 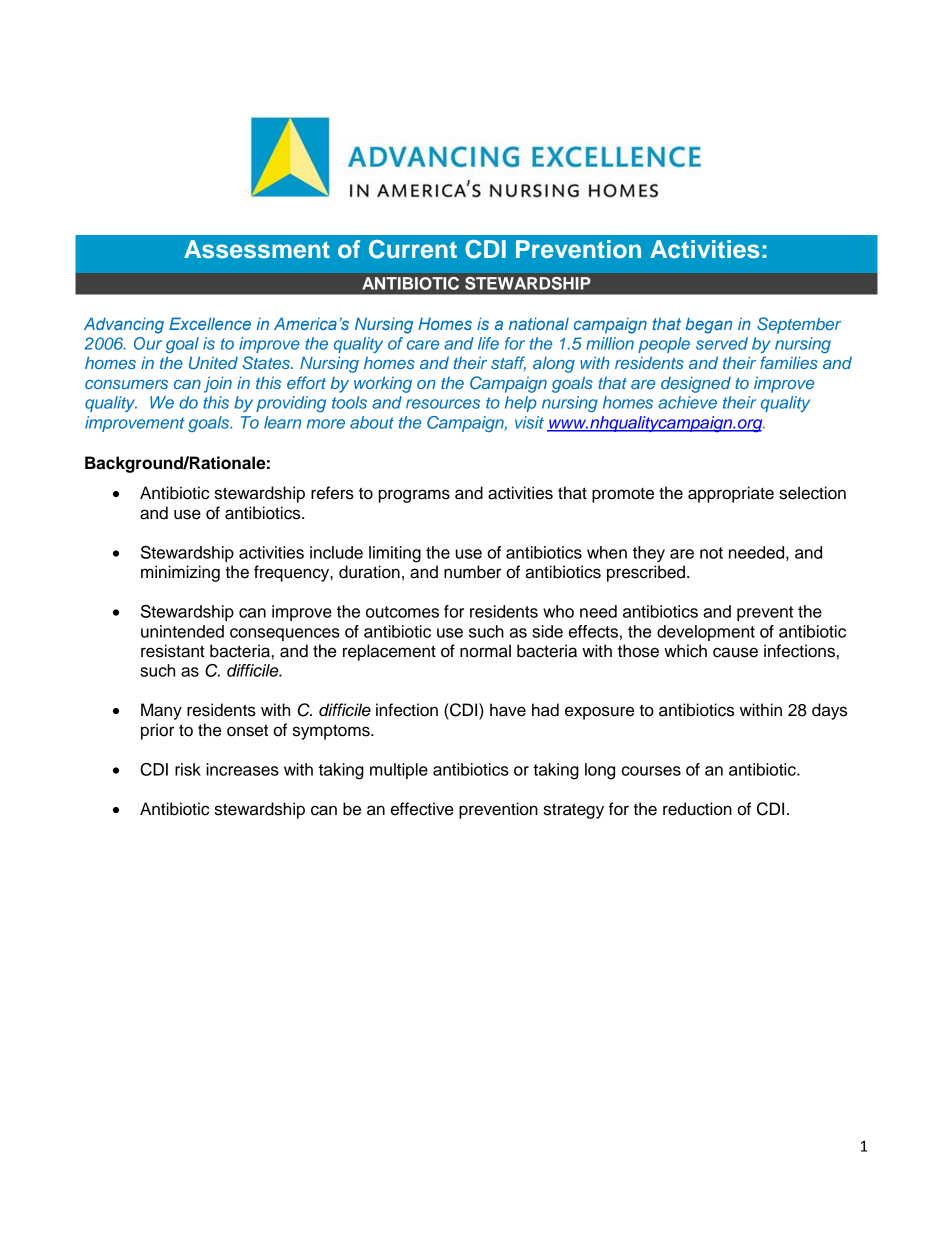 I want to click on achieve, so click(x=687, y=402).
